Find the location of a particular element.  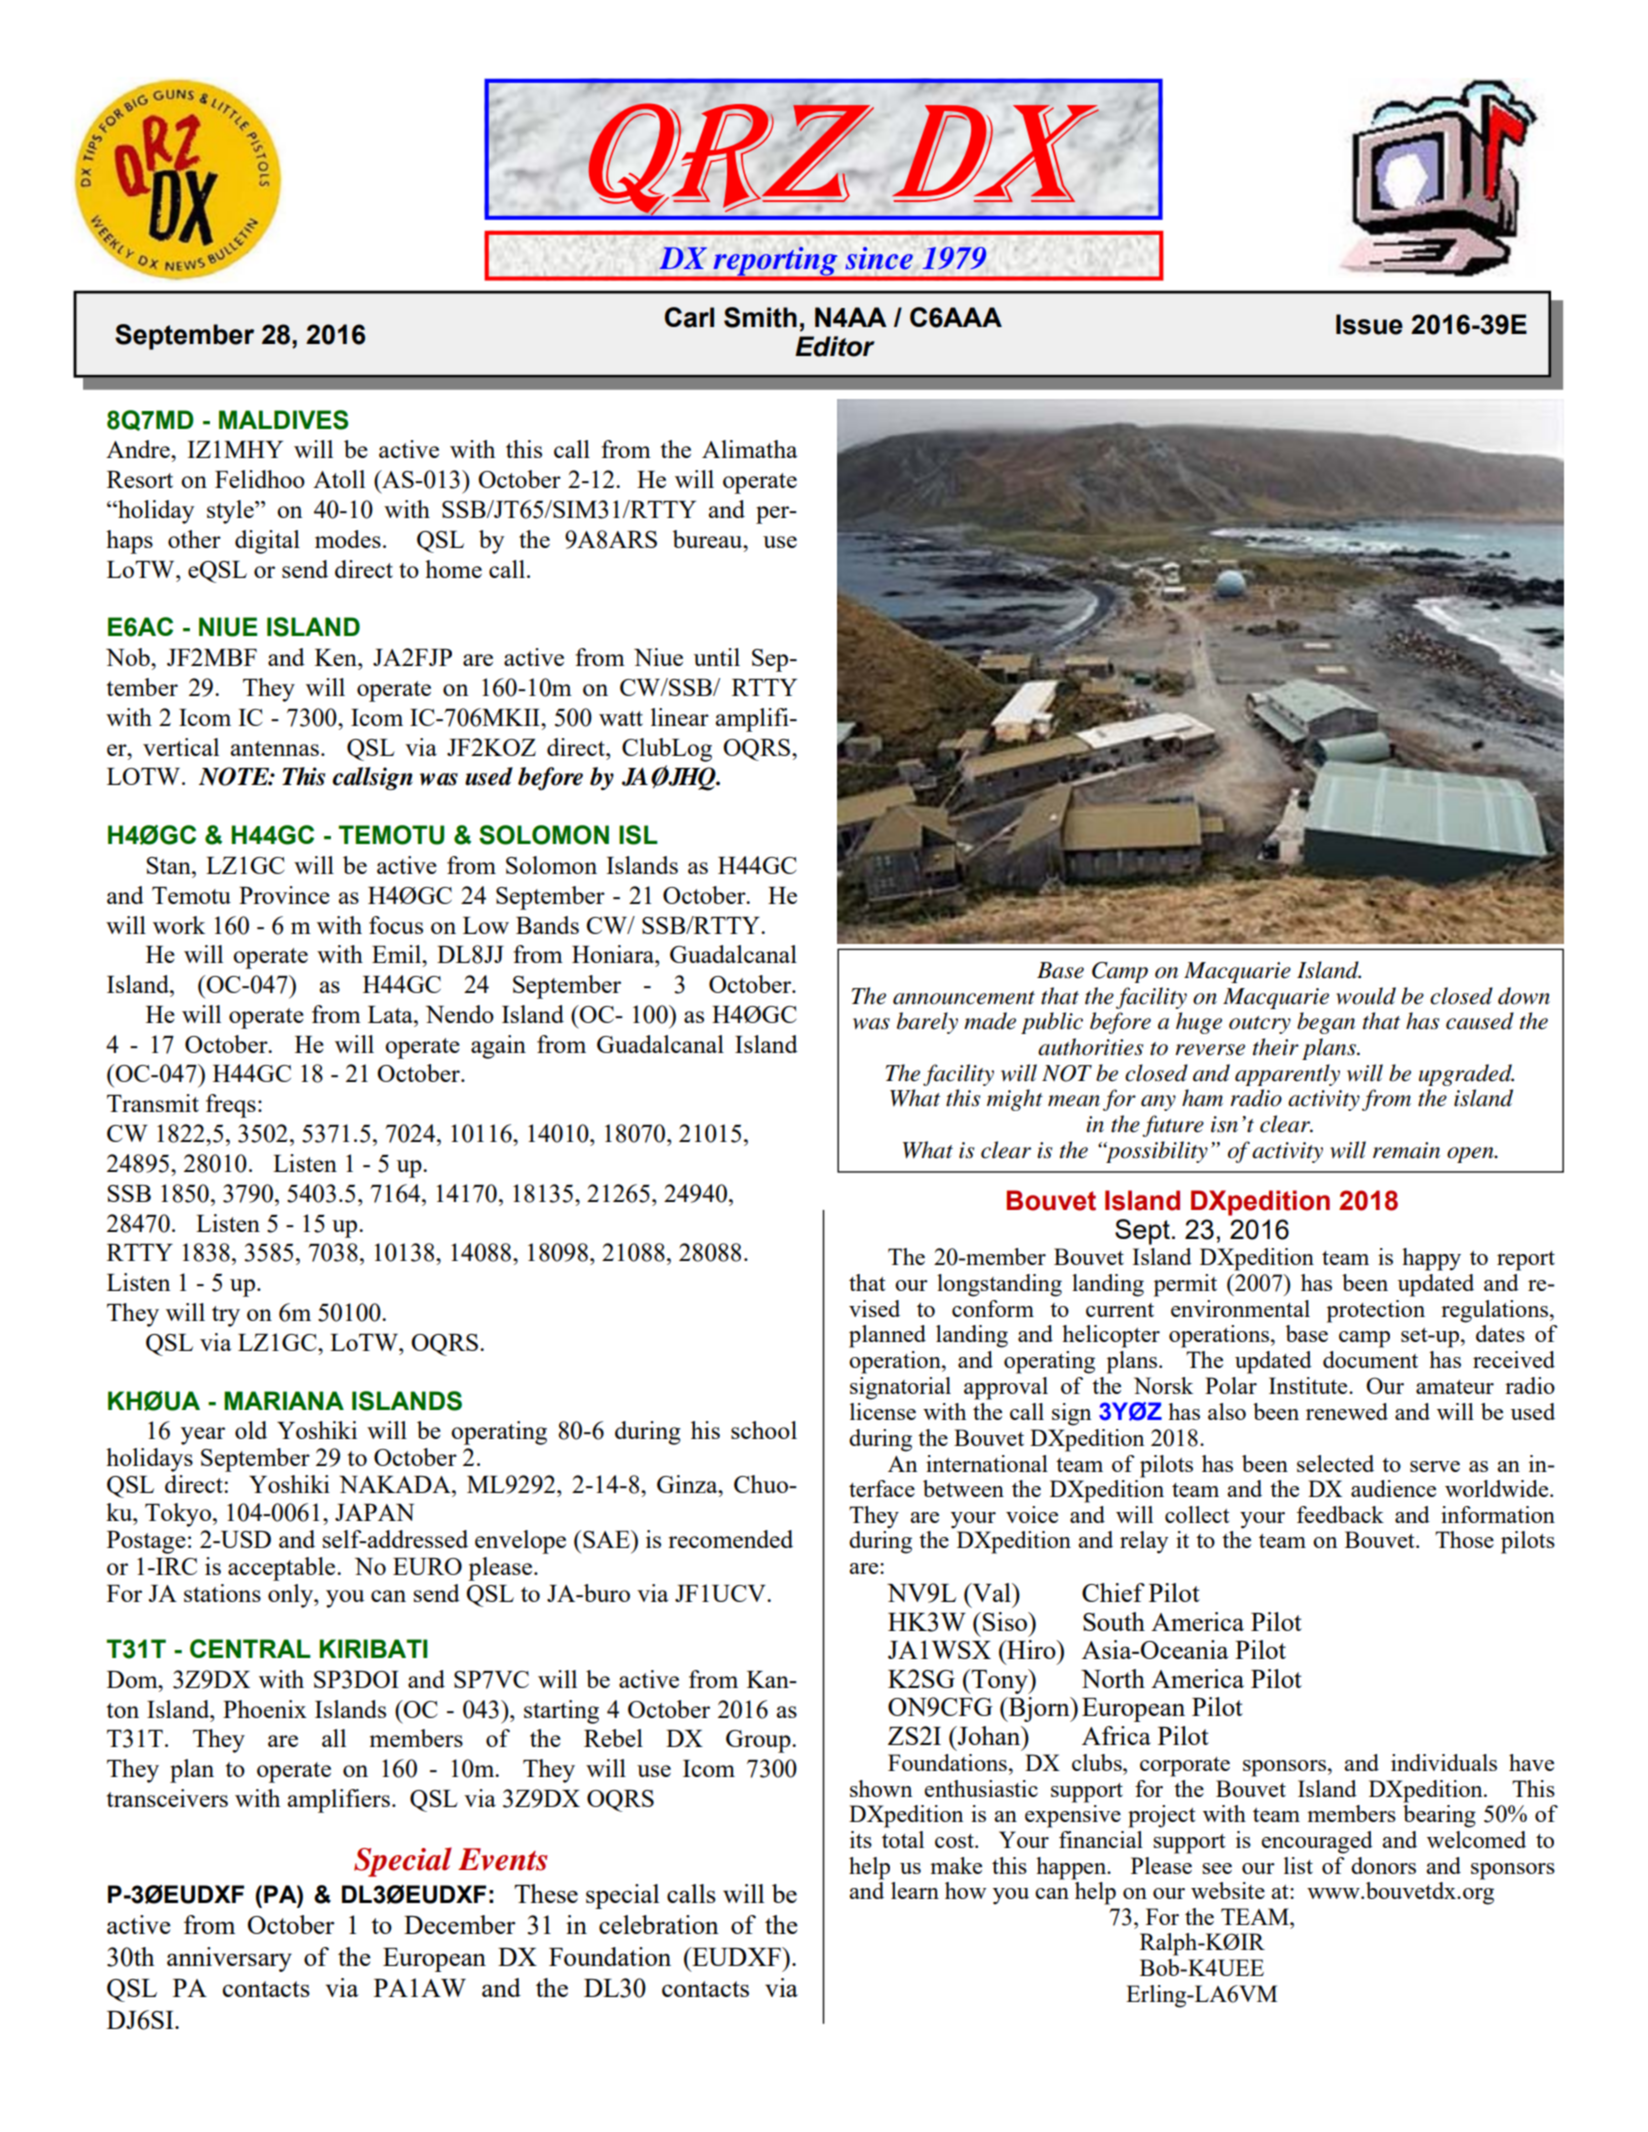

feedback is located at coordinates (1340, 1514).
